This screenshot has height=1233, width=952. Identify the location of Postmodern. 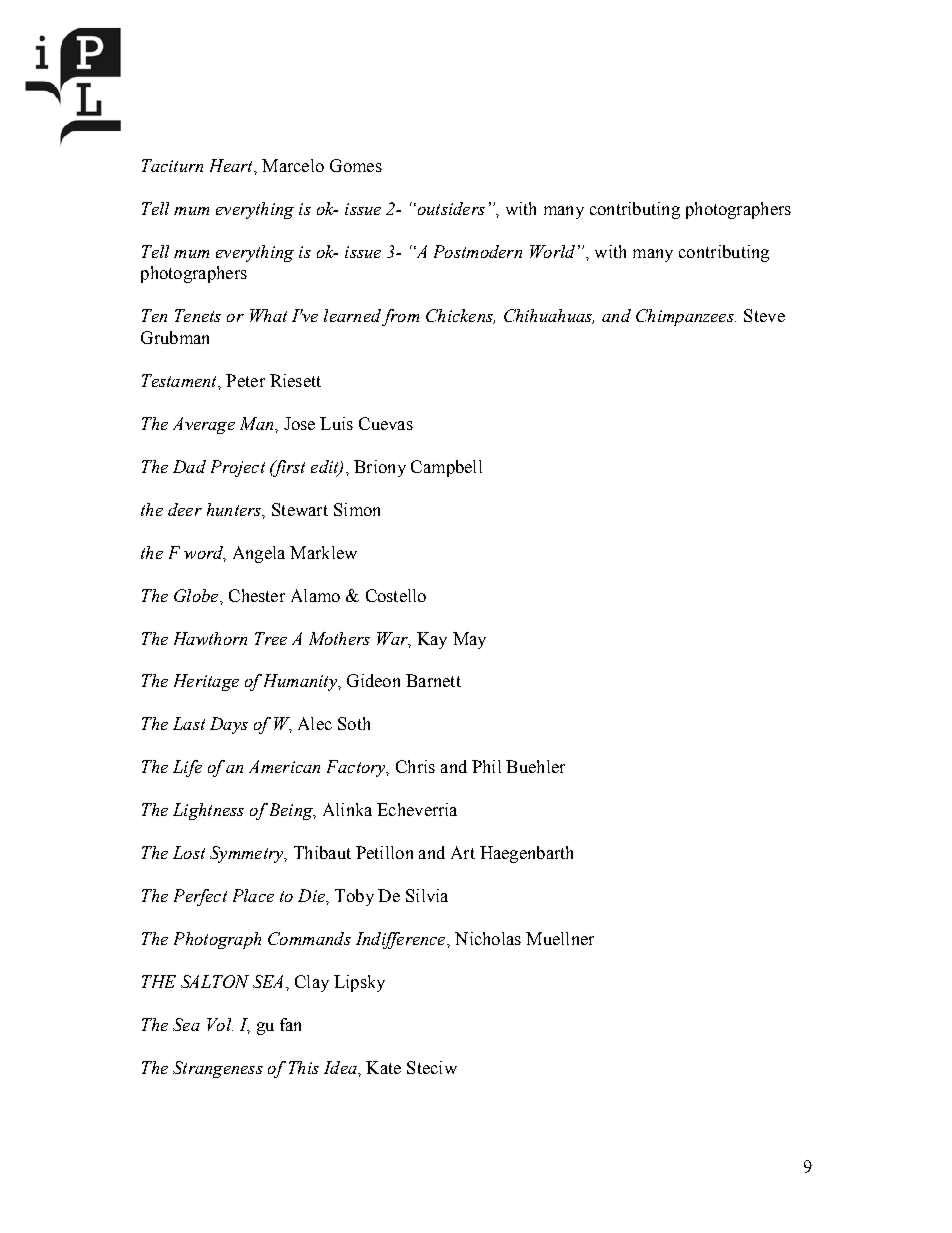
(478, 251).
